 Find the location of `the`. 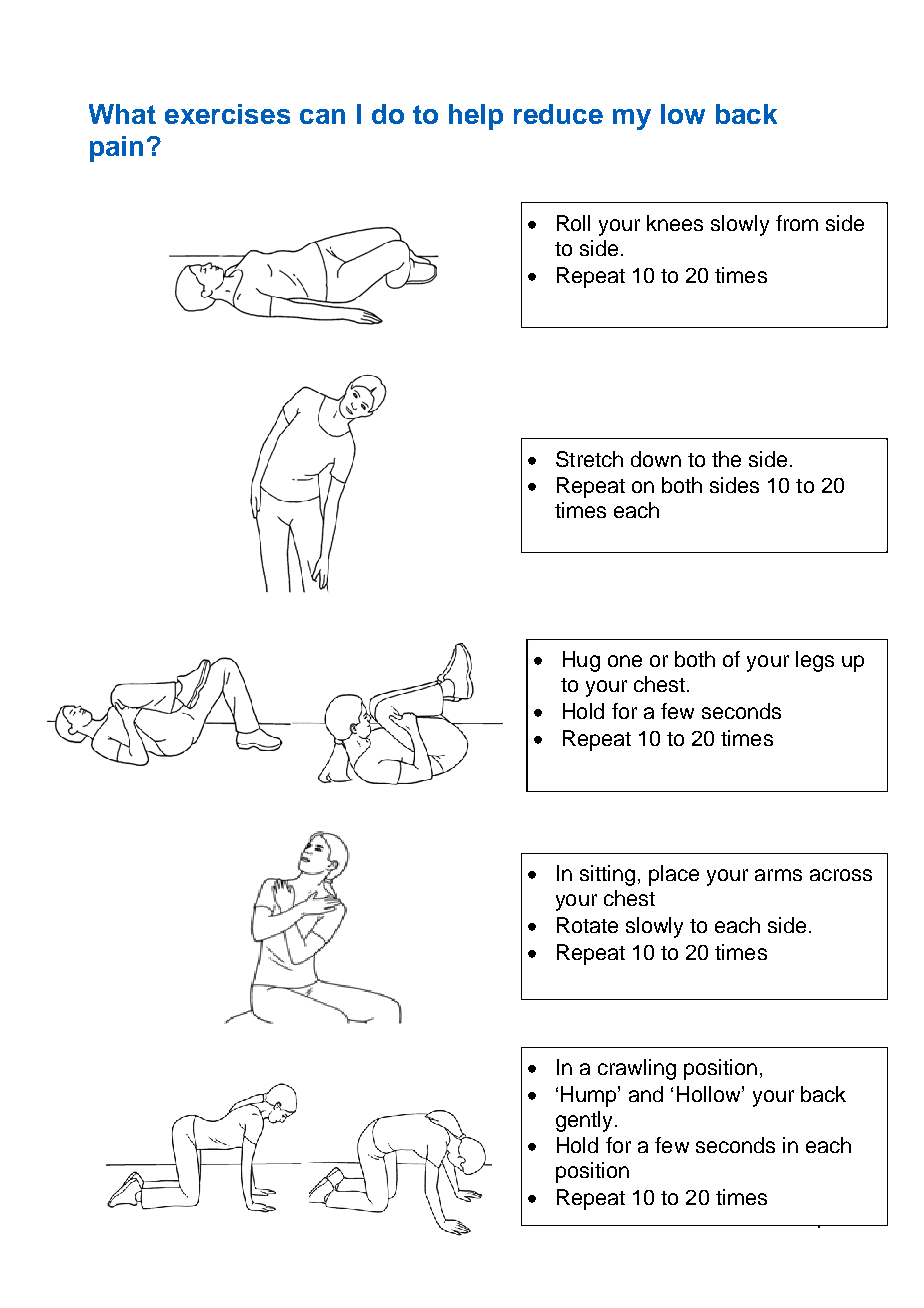

the is located at coordinates (726, 459).
